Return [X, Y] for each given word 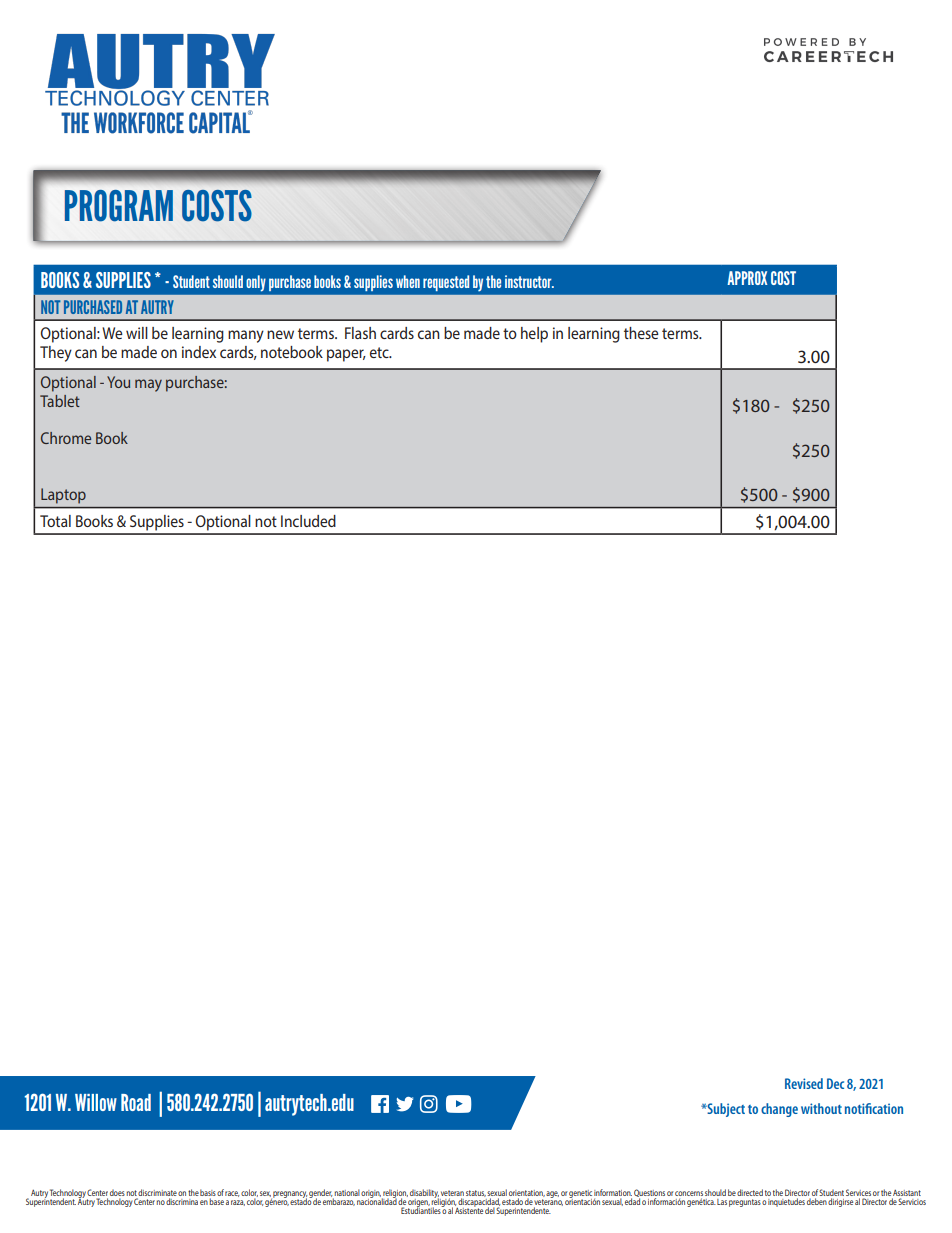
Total [55, 521]
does [117, 1192]
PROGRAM [119, 206]
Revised [804, 1083]
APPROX [747, 278]
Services [858, 1192]
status [476, 1193]
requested [446, 283]
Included [308, 521]
